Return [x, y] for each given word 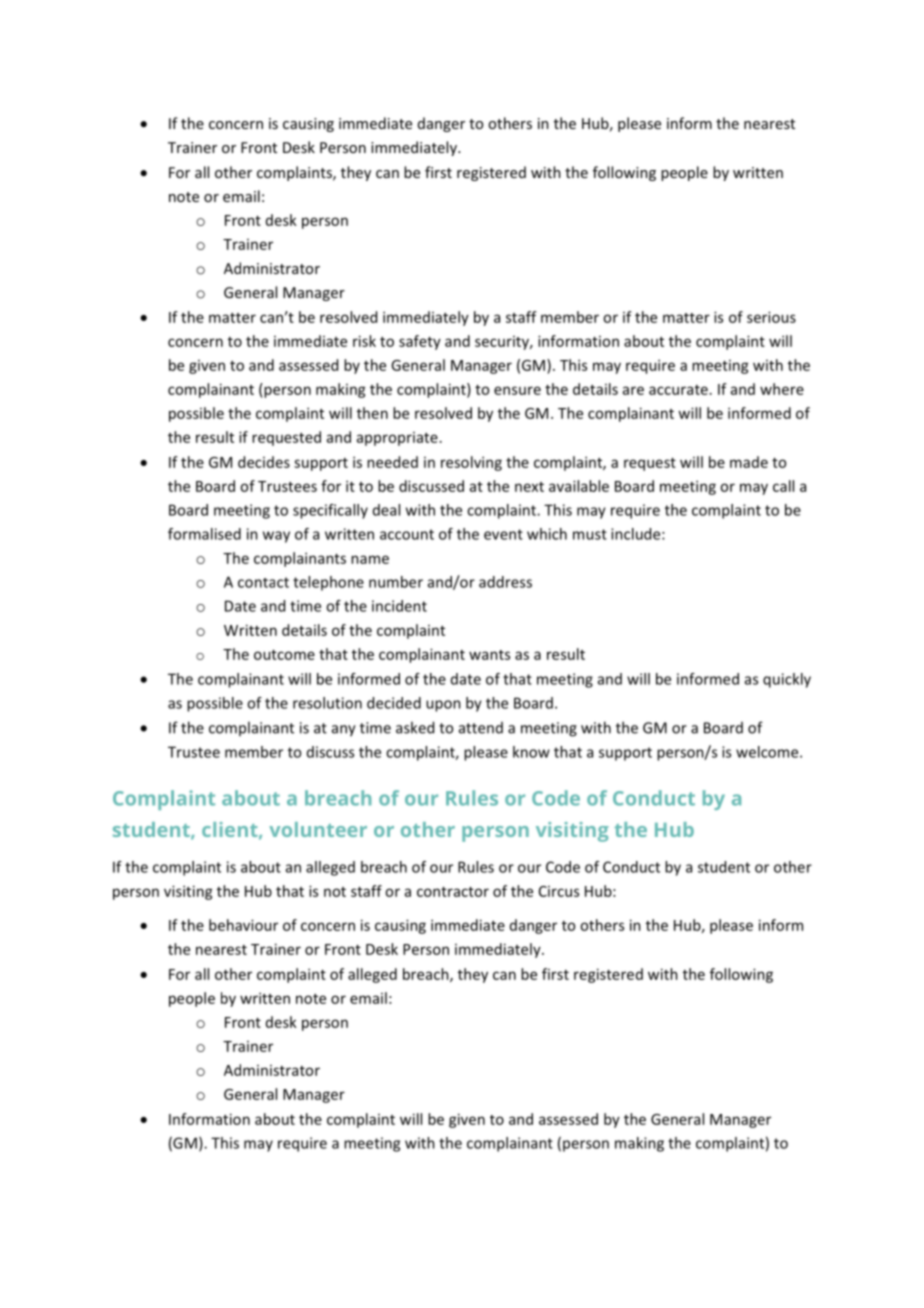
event [503, 534]
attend [481, 728]
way [276, 537]
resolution [327, 703]
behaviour [243, 925]
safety [420, 342]
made [749, 462]
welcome [768, 752]
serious [771, 317]
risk [364, 341]
